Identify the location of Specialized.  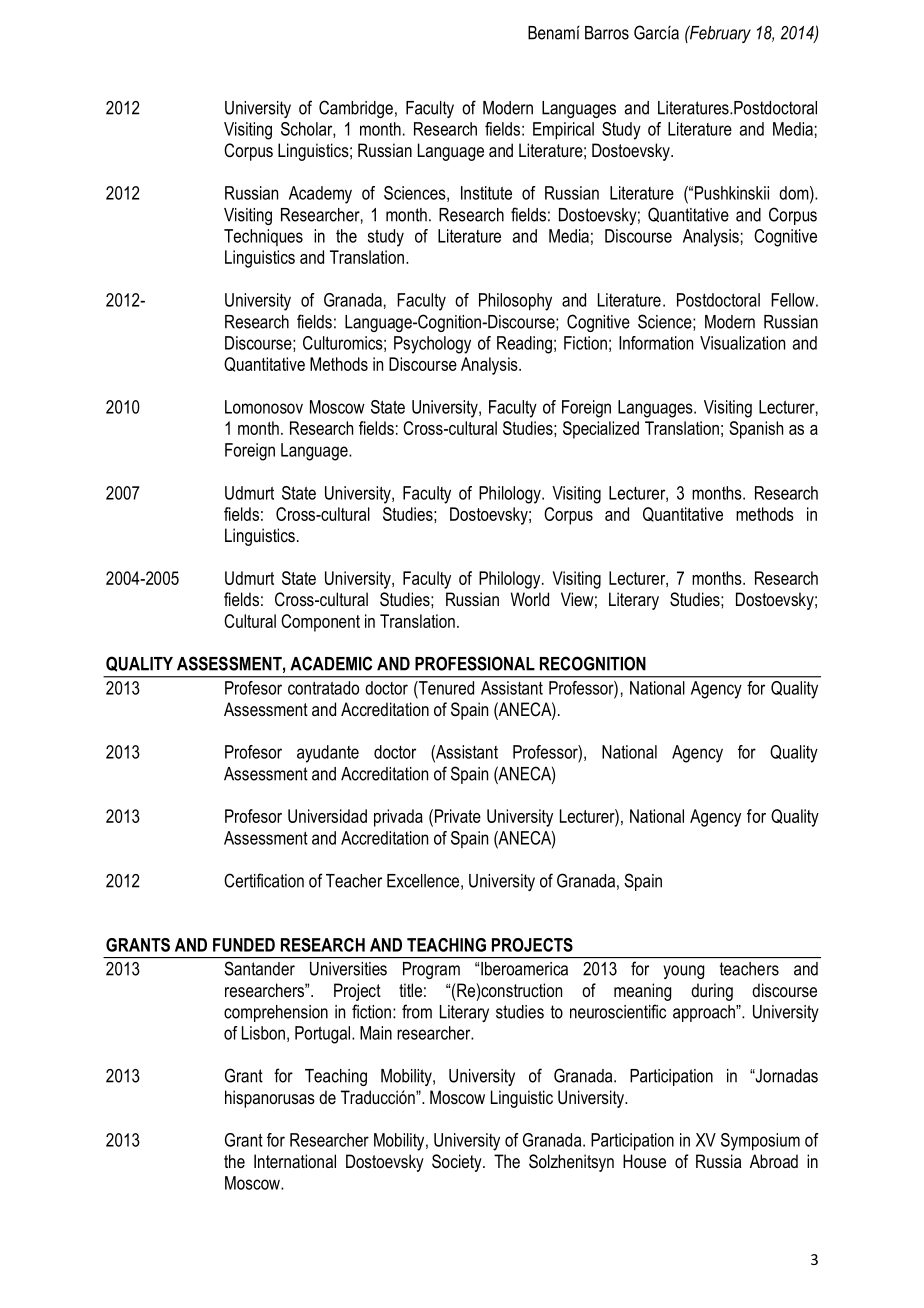
(601, 430).
